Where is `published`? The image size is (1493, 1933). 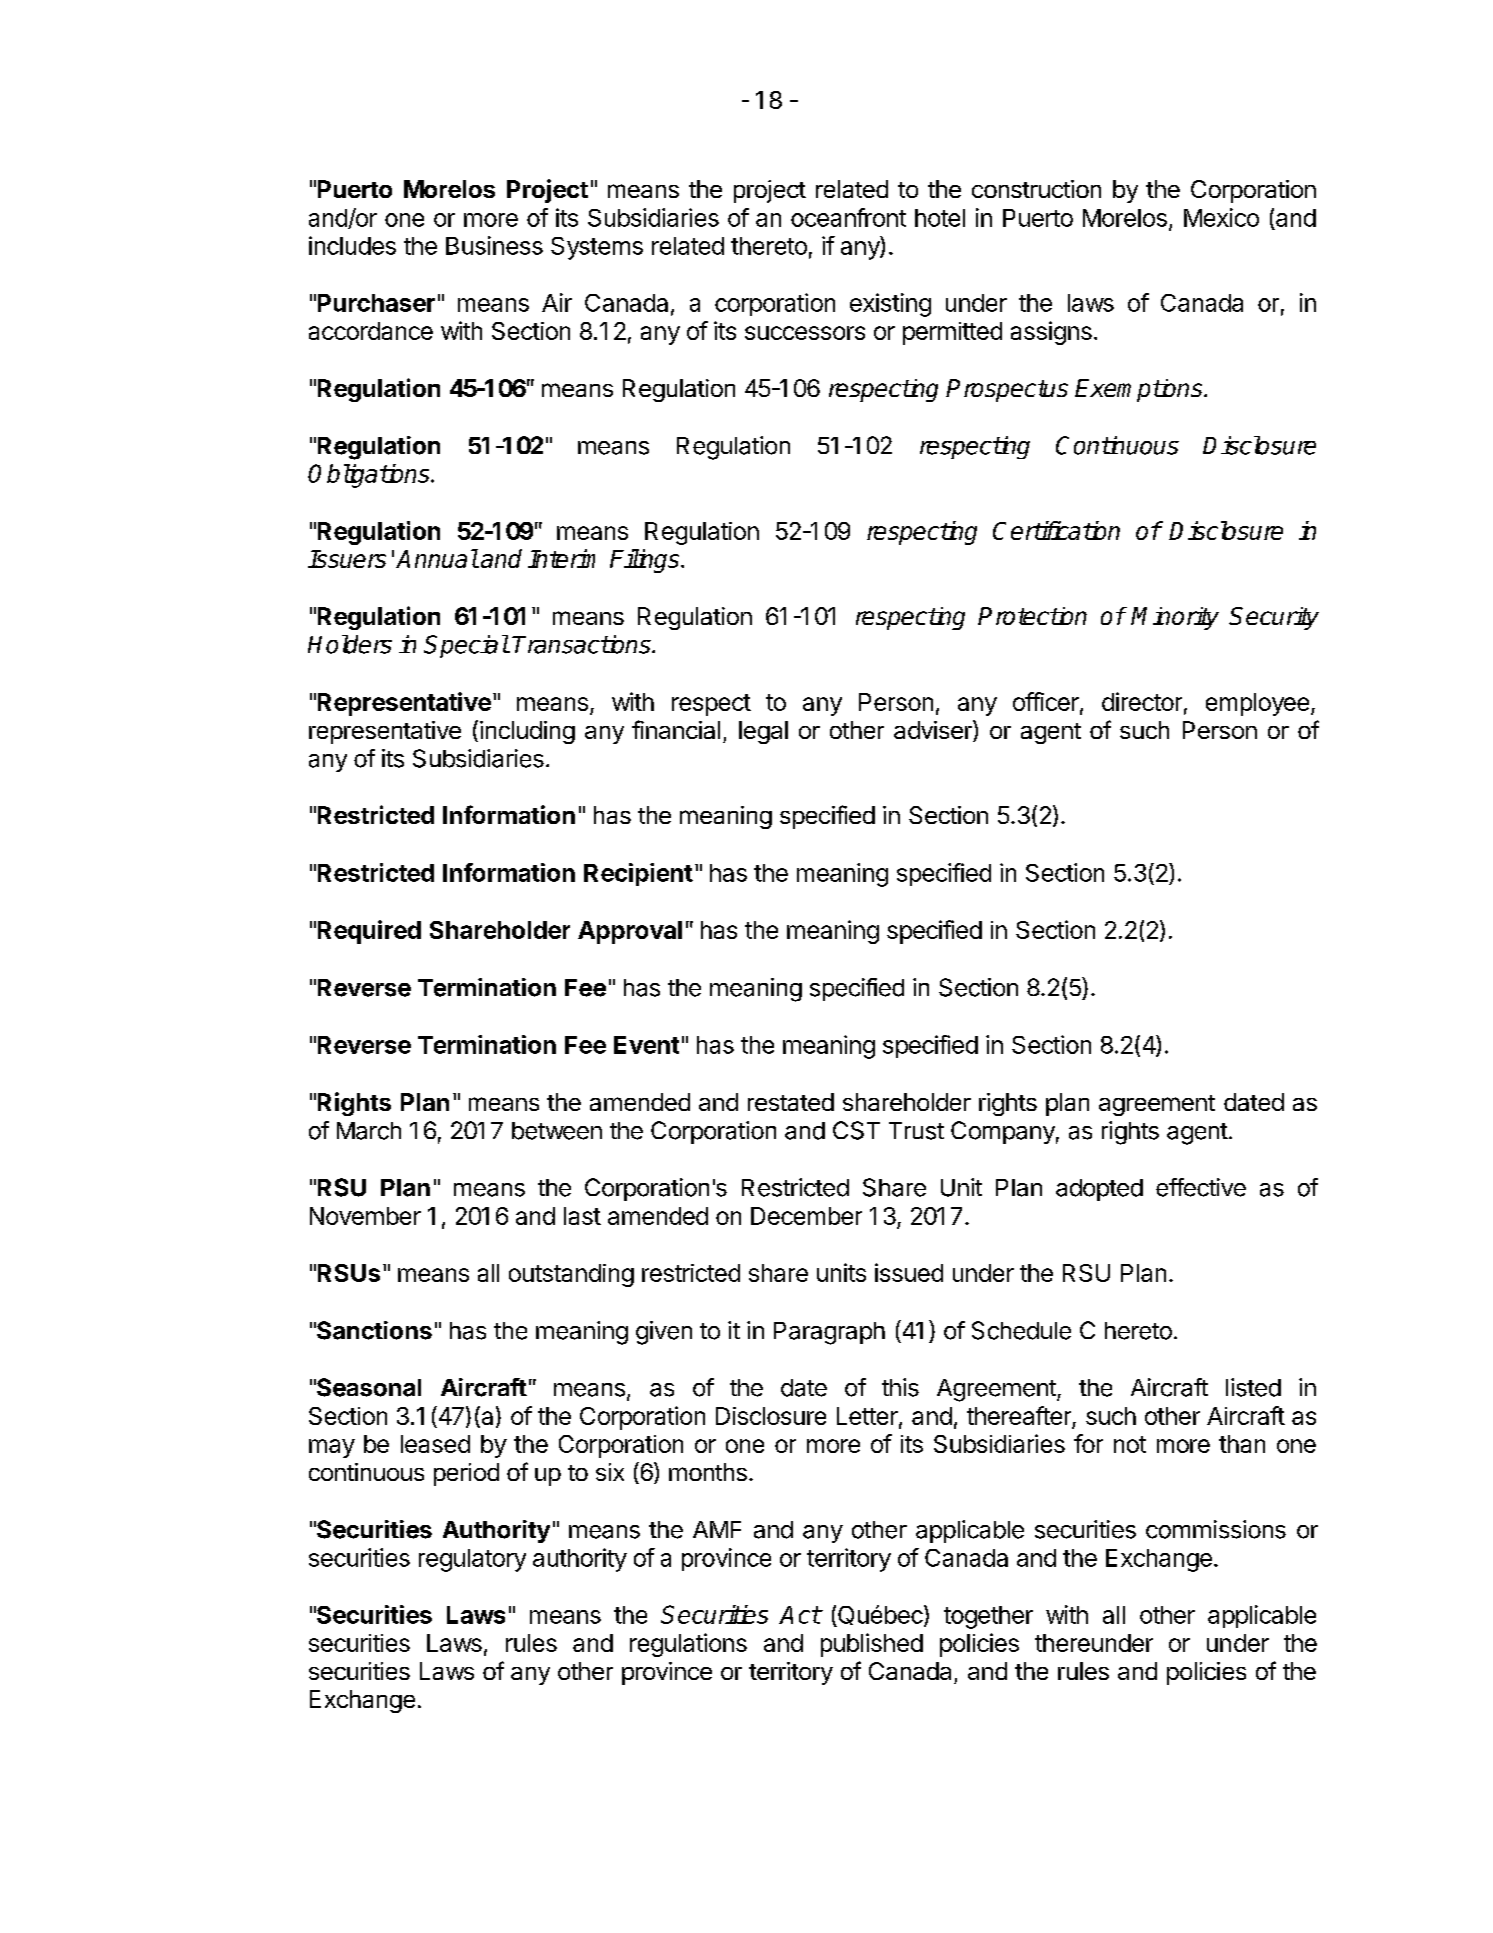 published is located at coordinates (872, 1645).
